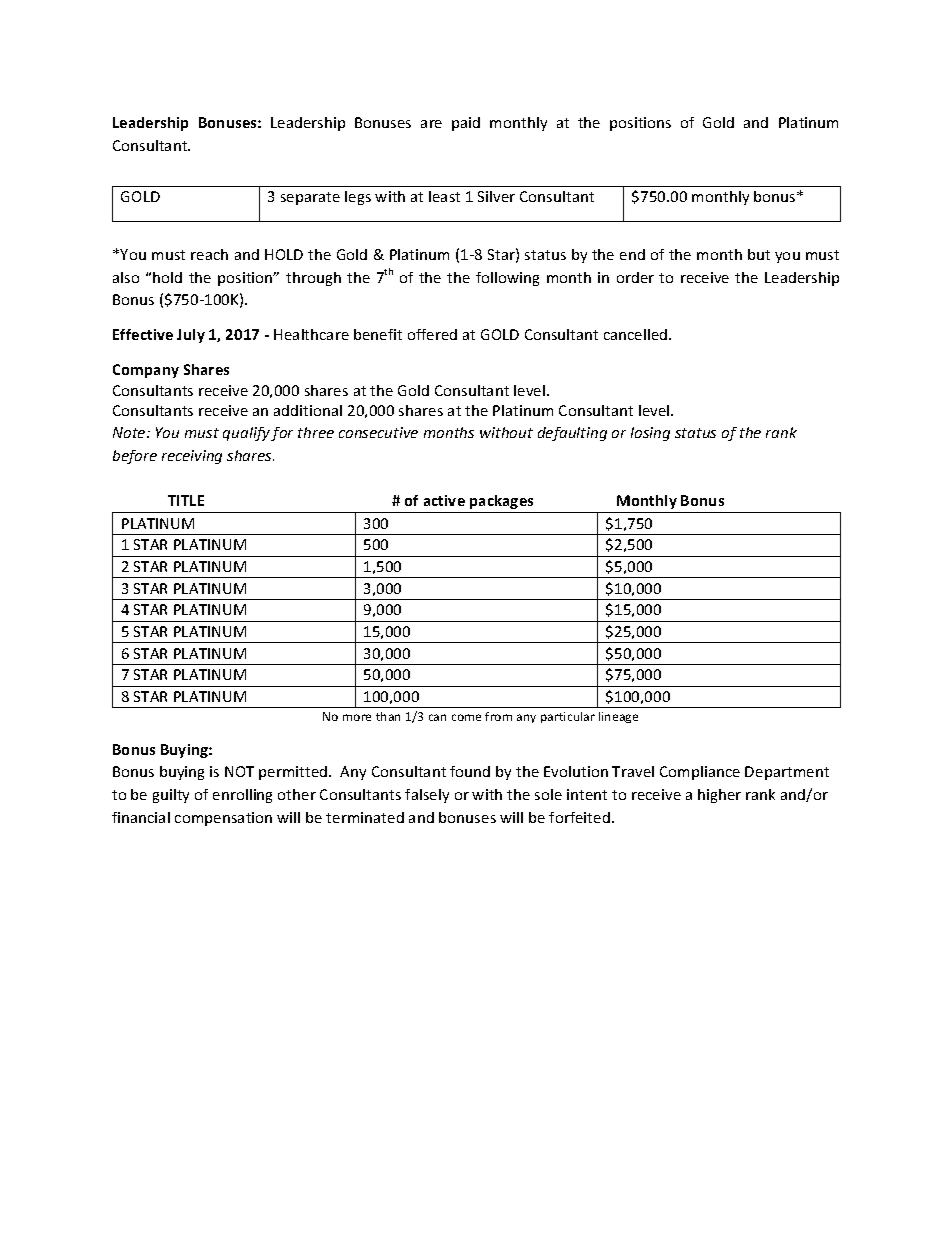 This document has height=1233, width=952. I want to click on higher, so click(719, 796).
